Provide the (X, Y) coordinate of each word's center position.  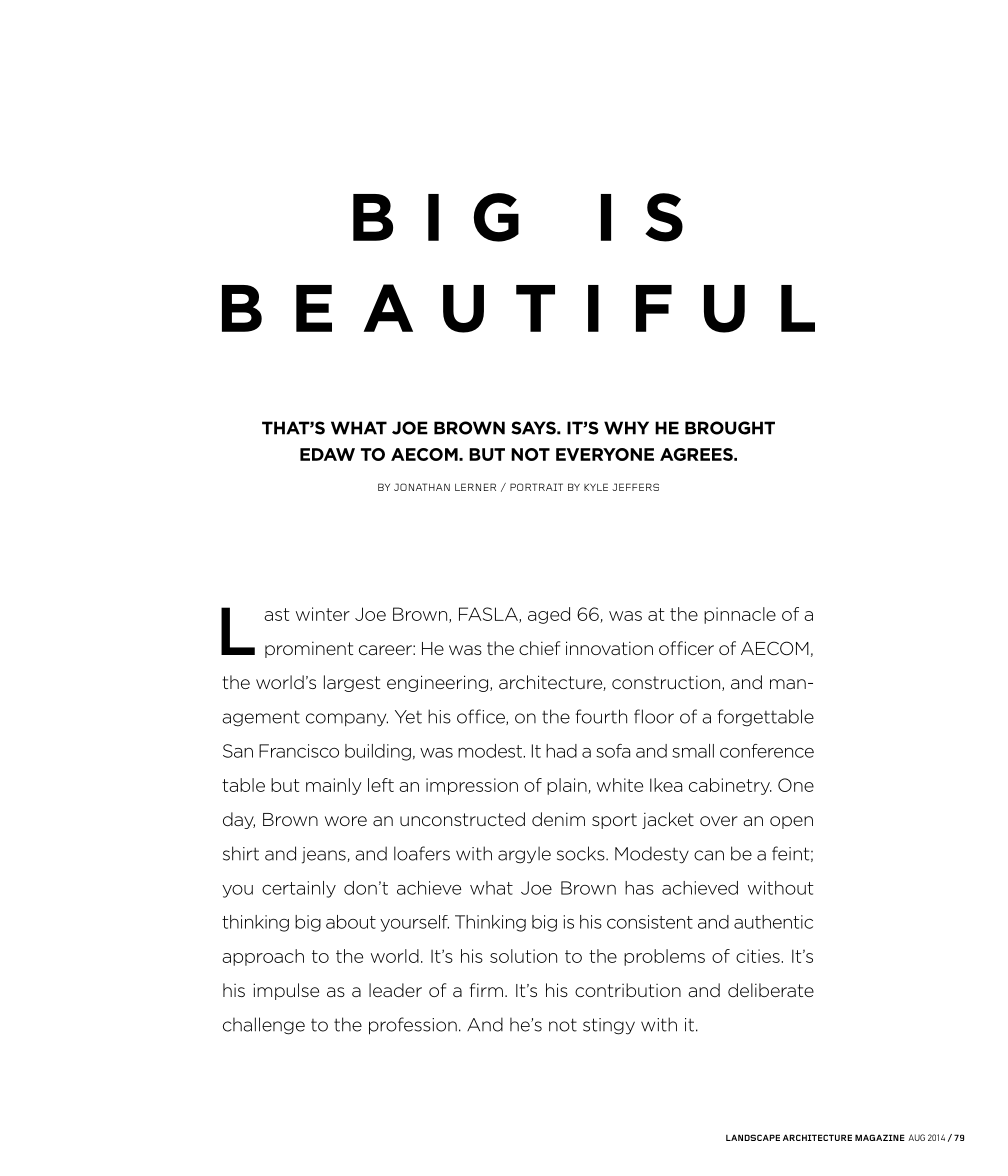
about (351, 922)
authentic (773, 922)
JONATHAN (422, 487)
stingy (609, 1026)
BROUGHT (730, 428)
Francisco (299, 751)
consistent (650, 922)
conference (767, 751)
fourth (601, 716)
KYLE (596, 487)
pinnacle (740, 615)
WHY (626, 428)
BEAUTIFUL (518, 308)
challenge (264, 1026)
